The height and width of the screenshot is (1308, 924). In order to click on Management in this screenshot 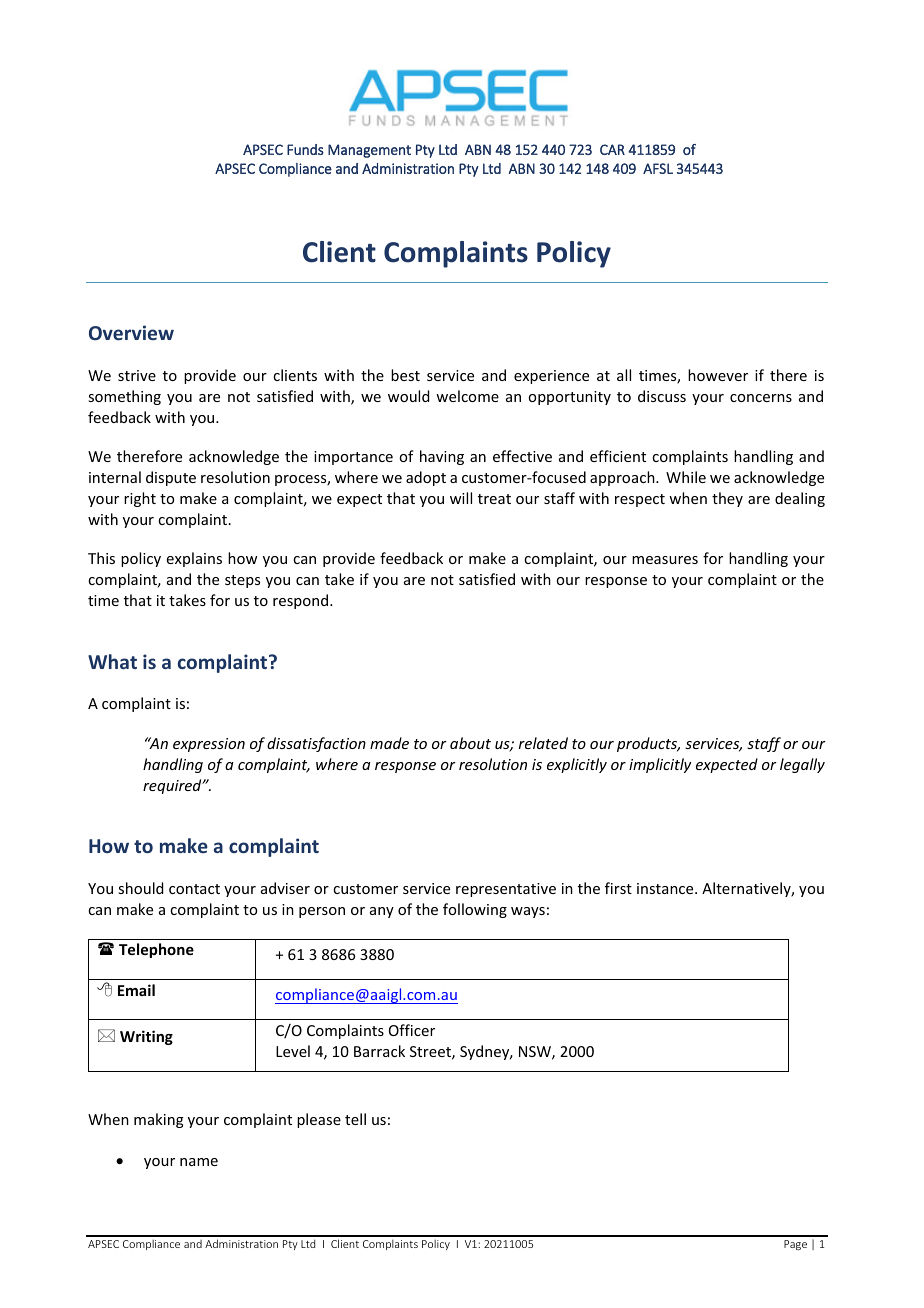, I will do `click(369, 151)`.
